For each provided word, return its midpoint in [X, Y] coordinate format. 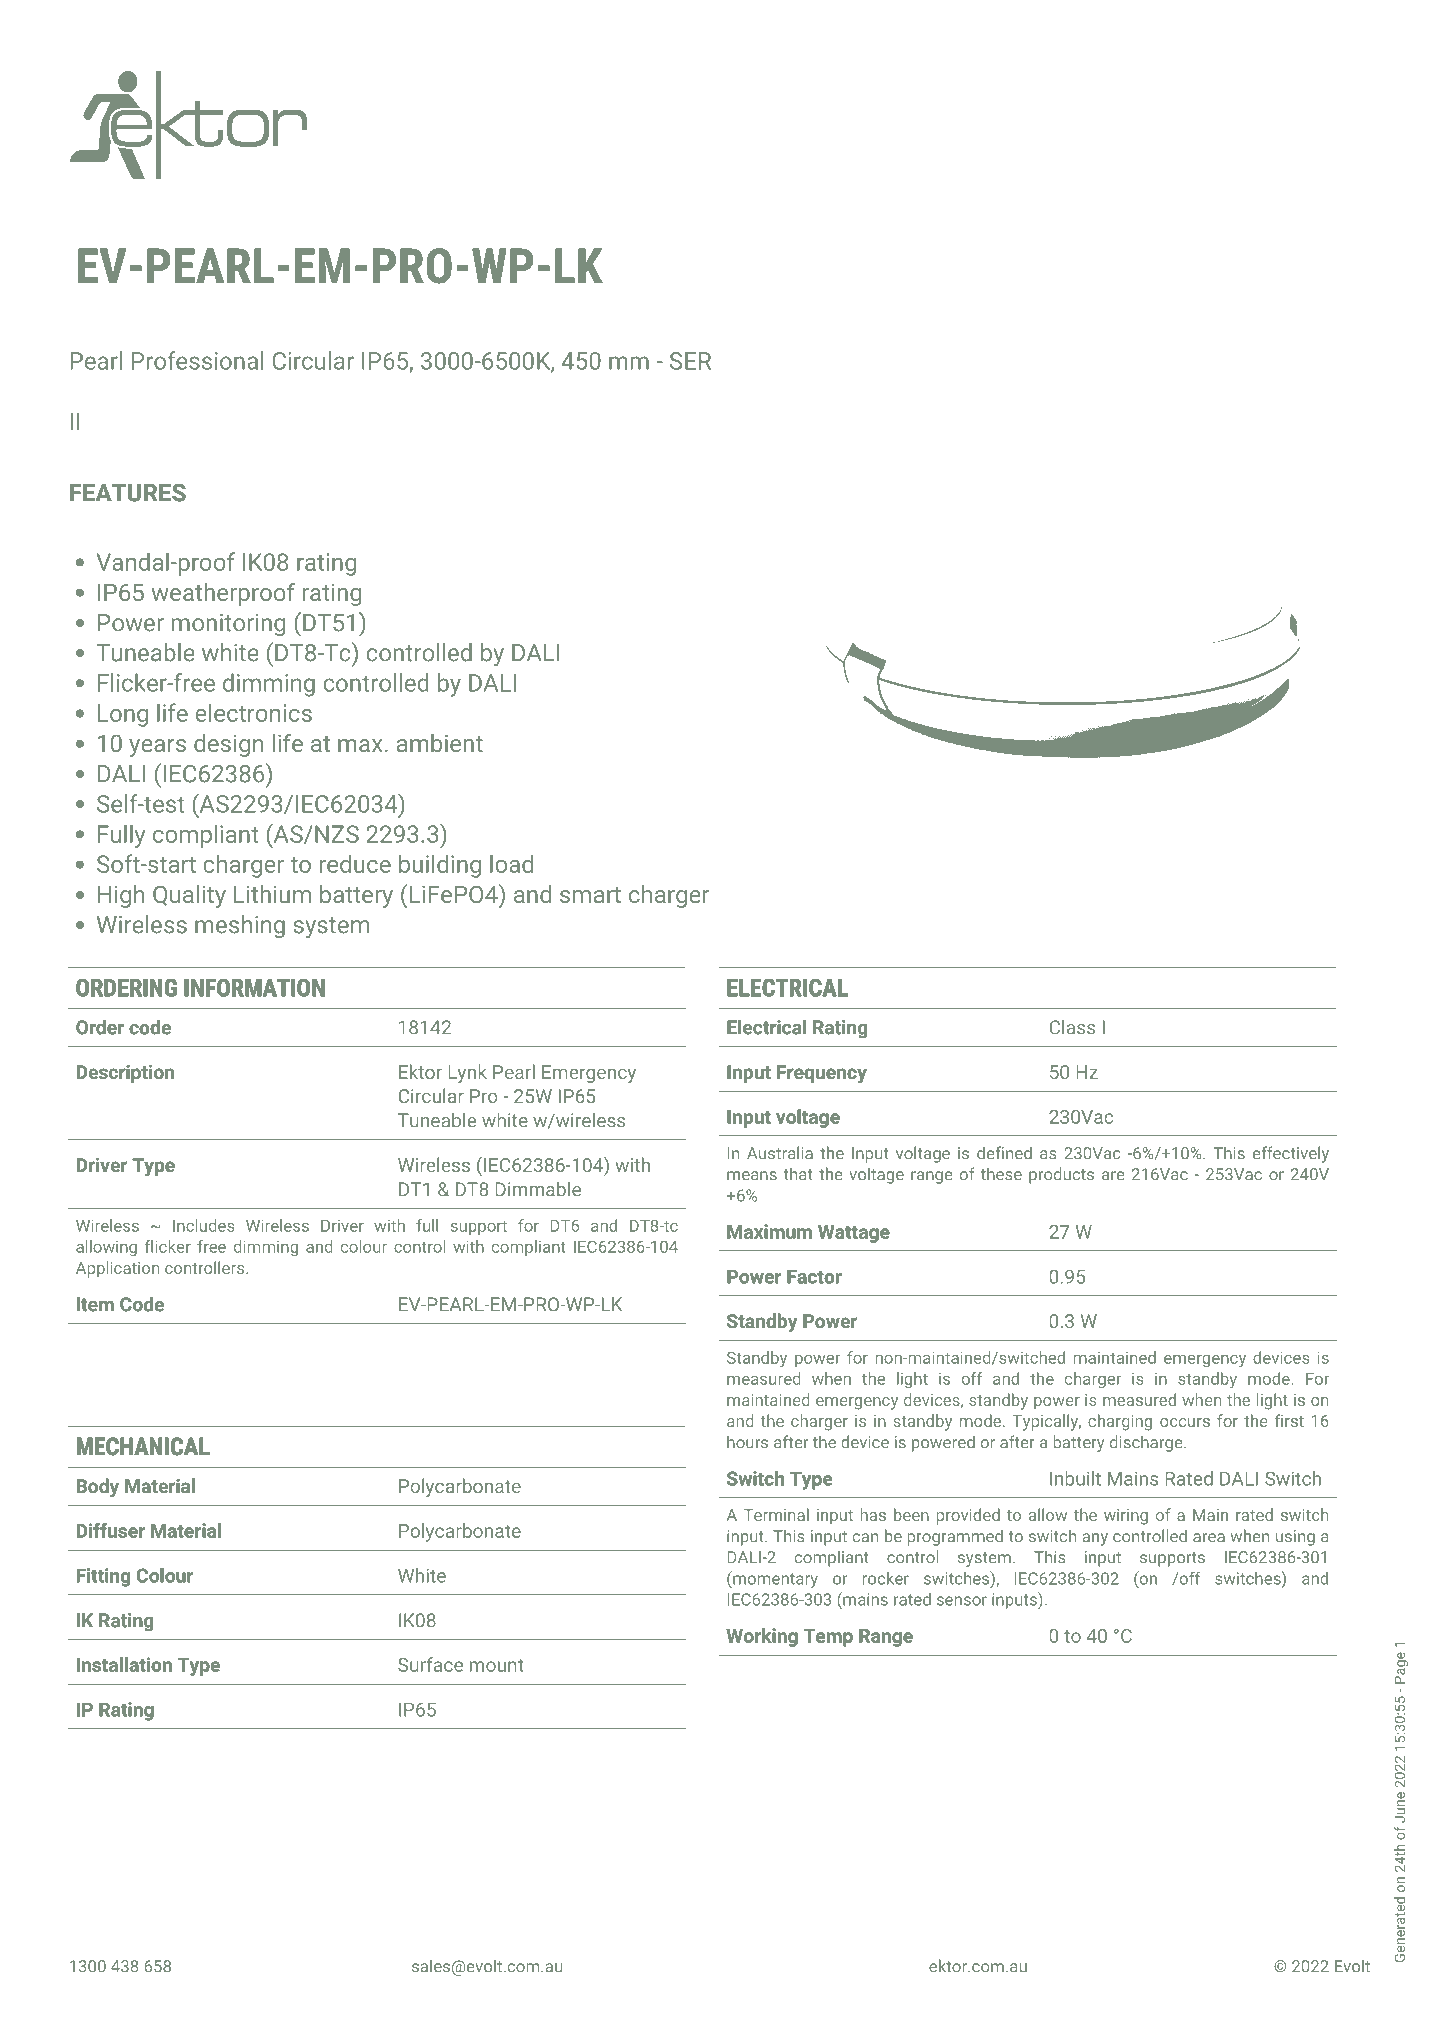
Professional [197, 360]
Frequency [822, 1074]
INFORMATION [255, 988]
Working [762, 1637]
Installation [124, 1664]
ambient [440, 743]
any [1095, 1539]
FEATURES [128, 493]
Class [1072, 1027]
